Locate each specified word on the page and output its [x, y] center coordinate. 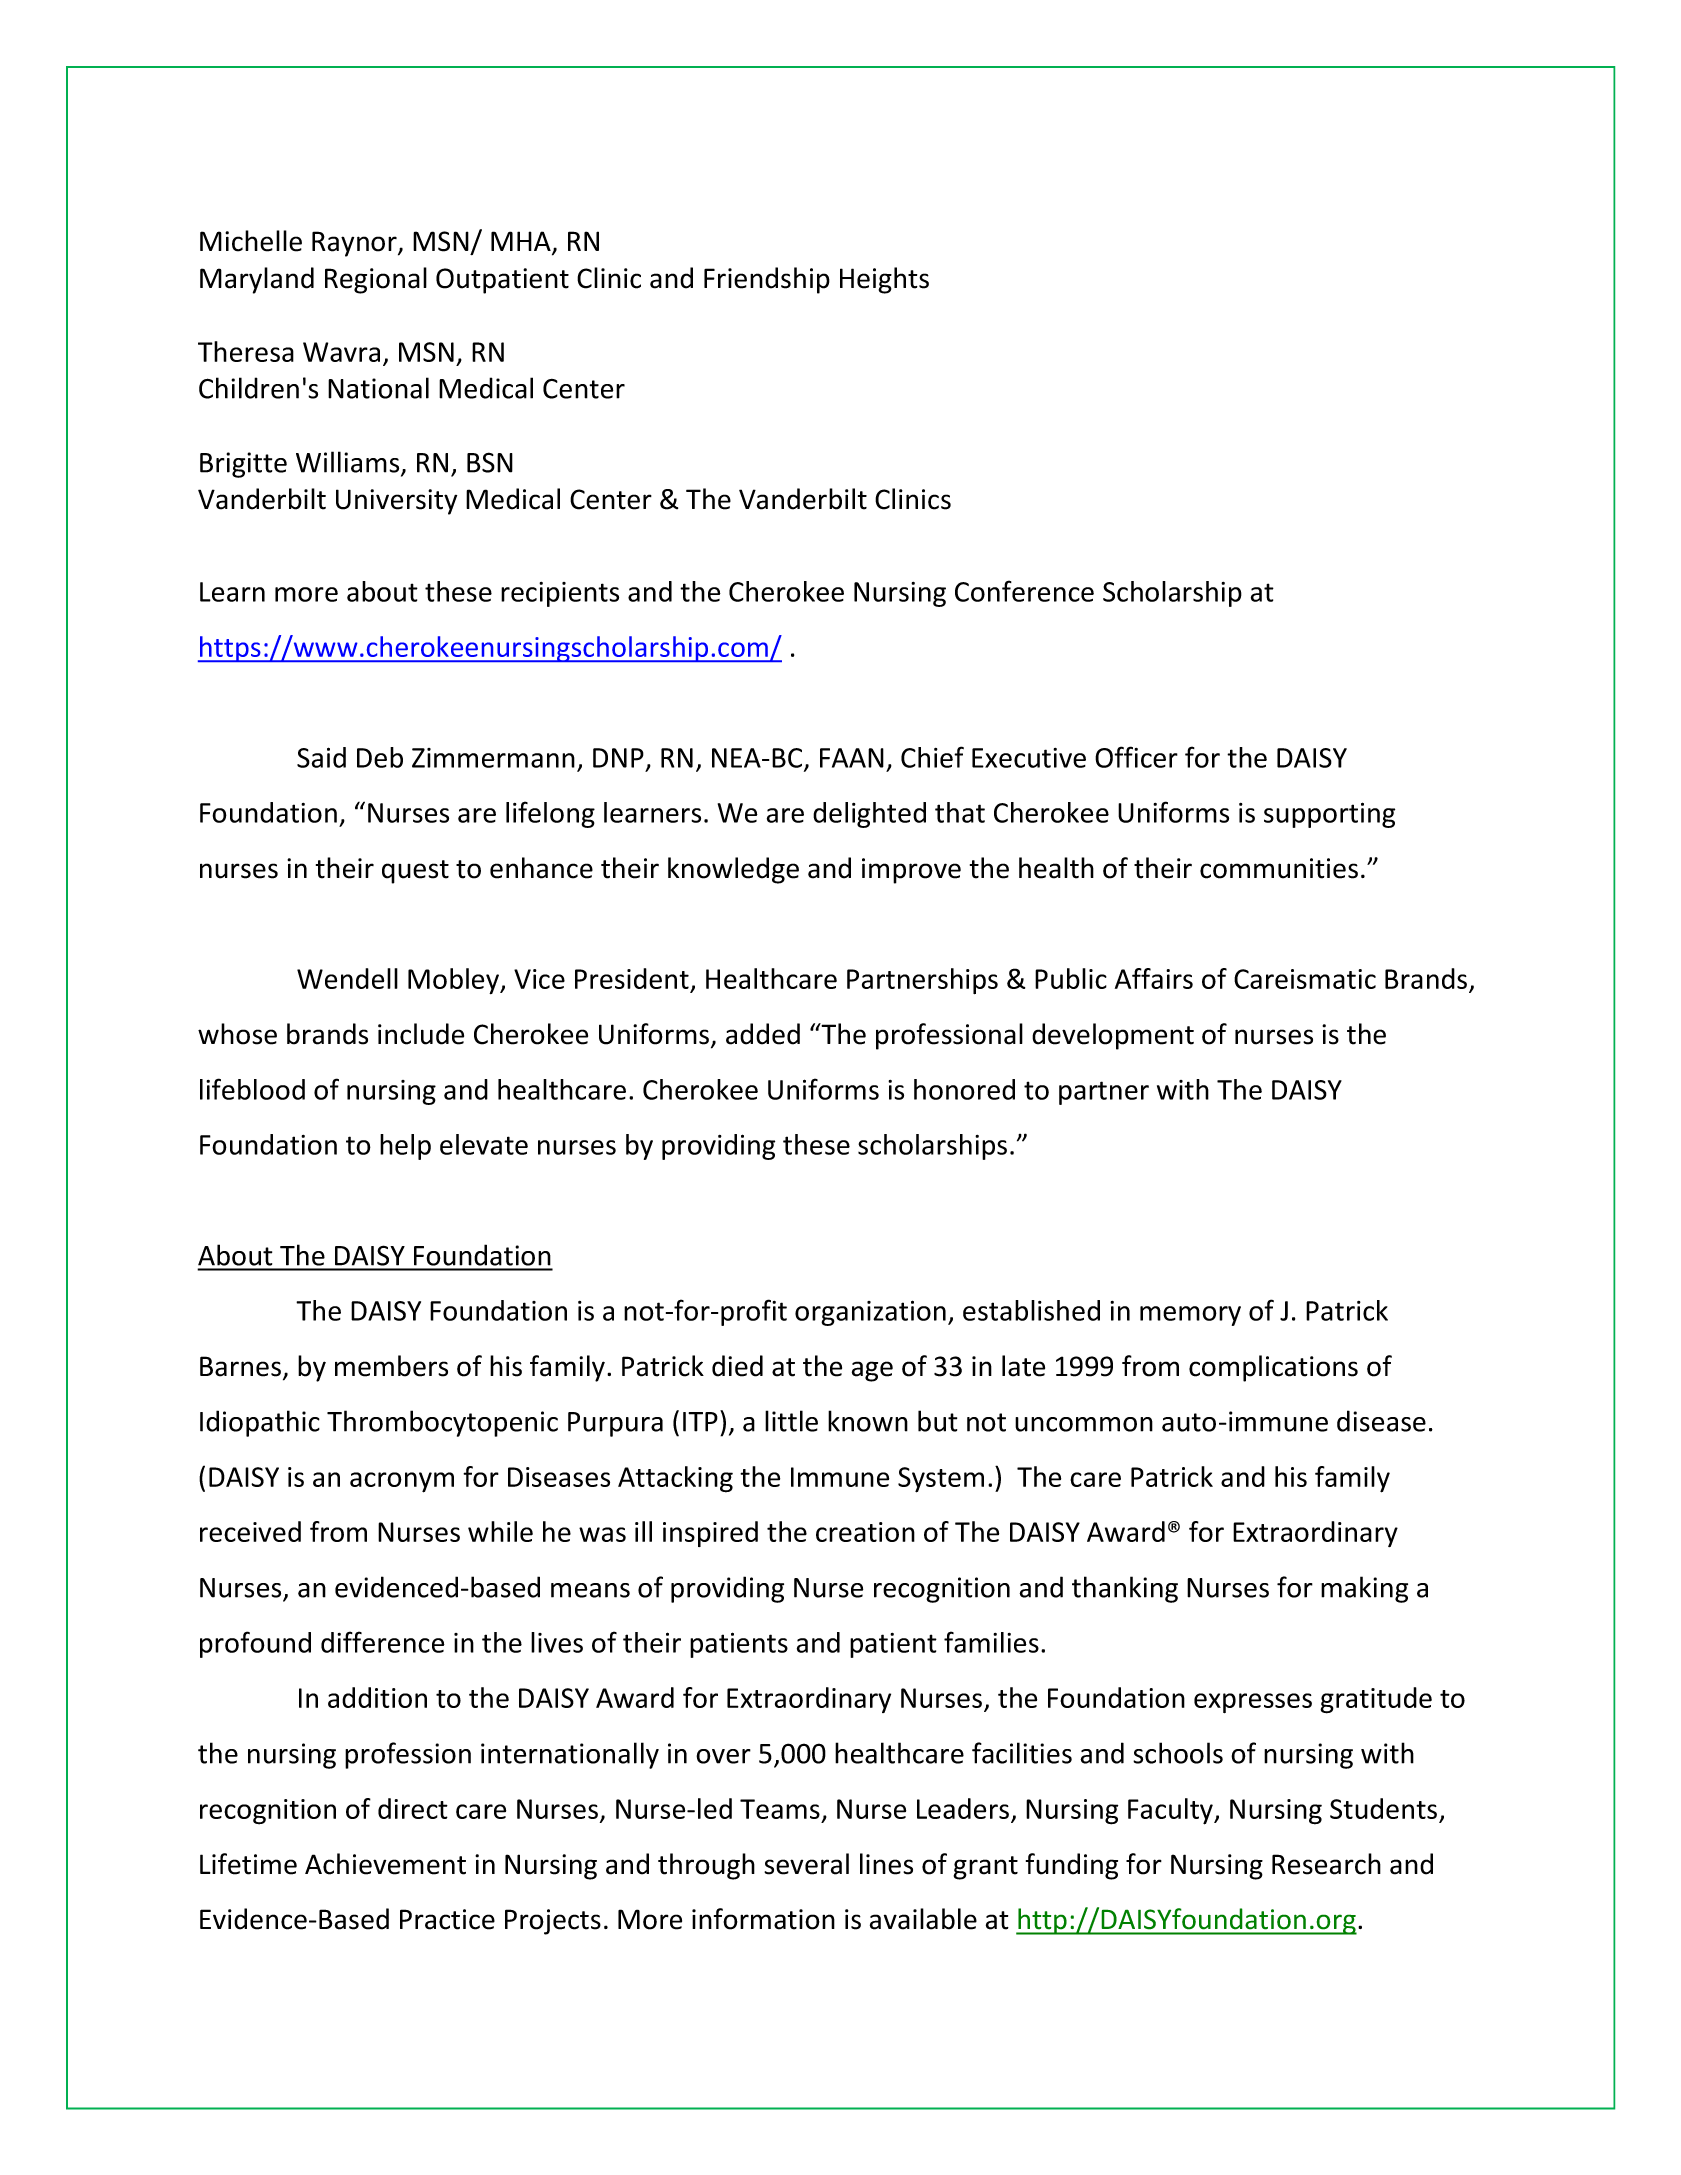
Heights [884, 280]
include [421, 1034]
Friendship [767, 280]
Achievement [385, 1864]
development [1113, 1036]
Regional [376, 280]
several [806, 1864]
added [763, 1034]
